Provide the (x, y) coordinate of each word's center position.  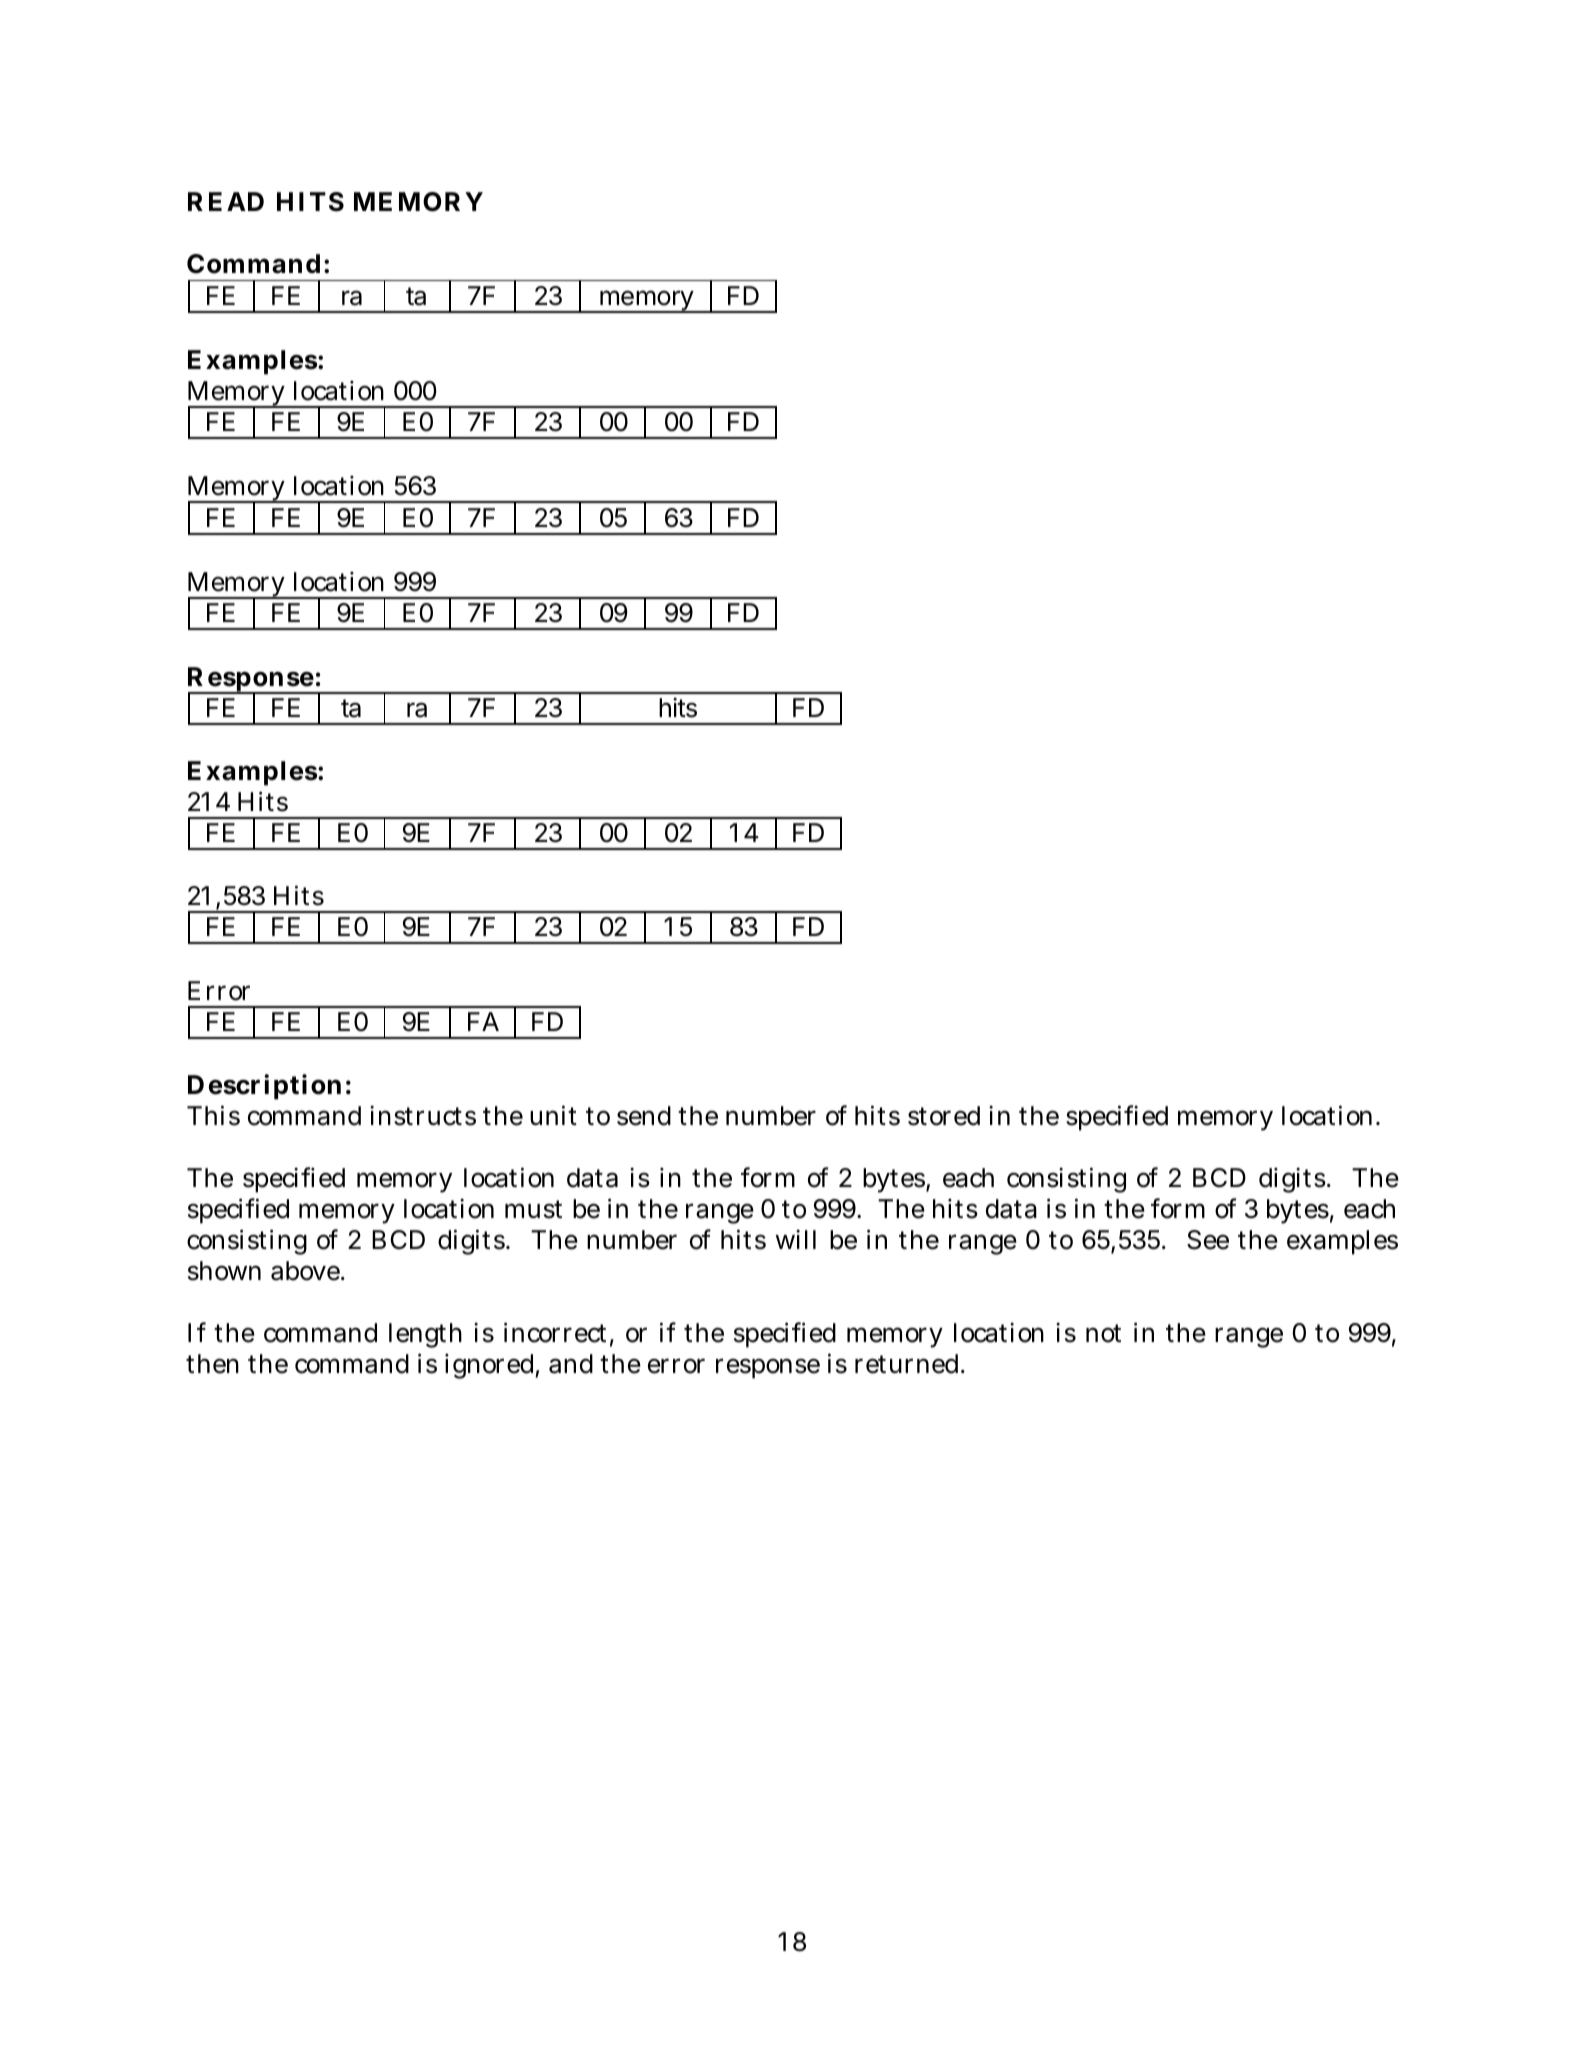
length (425, 1335)
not (1103, 1333)
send (644, 1116)
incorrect (555, 1332)
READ (226, 201)
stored (944, 1116)
